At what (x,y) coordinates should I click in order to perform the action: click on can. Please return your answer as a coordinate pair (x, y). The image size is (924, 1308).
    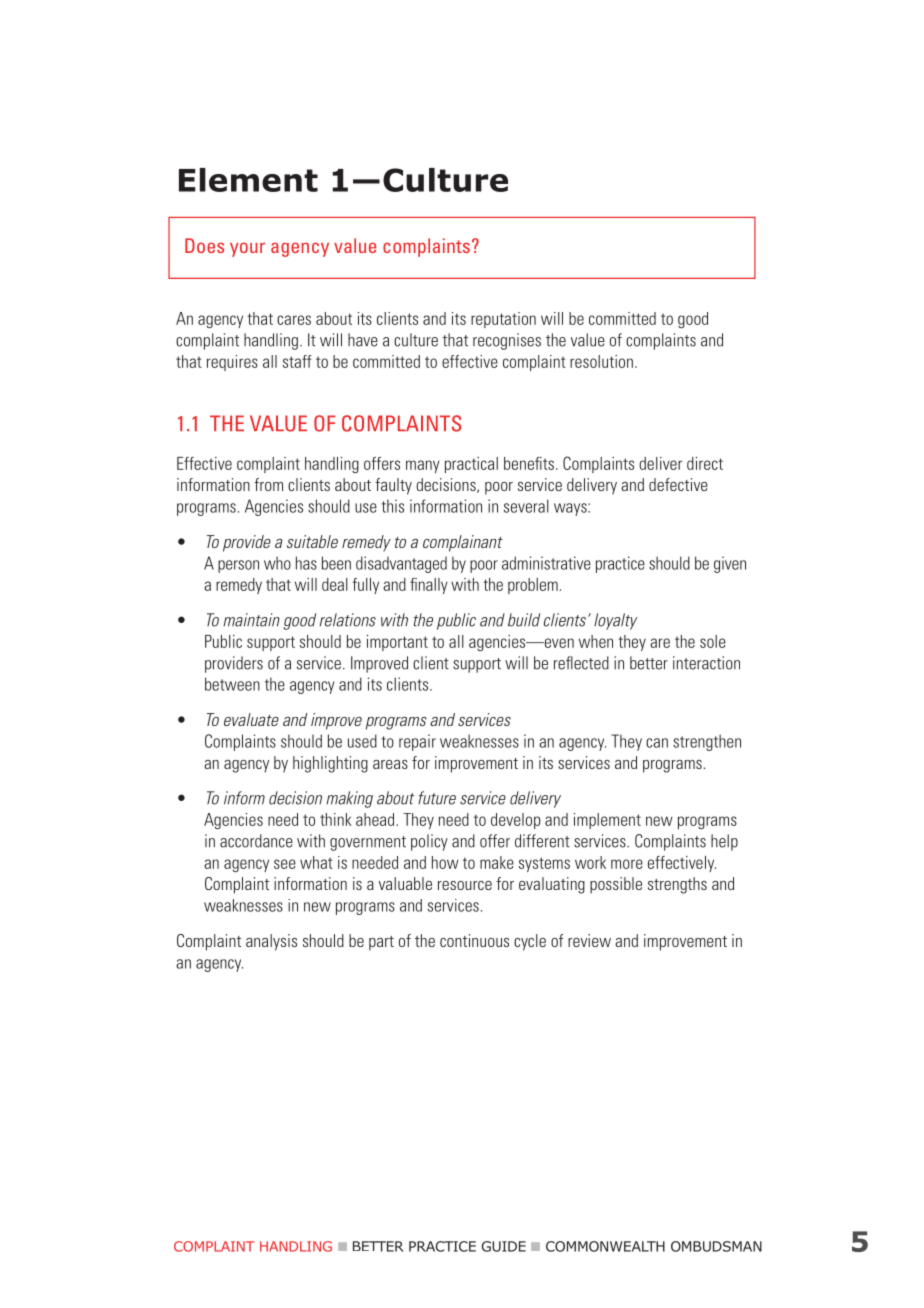
    Looking at the image, I should click on (657, 743).
